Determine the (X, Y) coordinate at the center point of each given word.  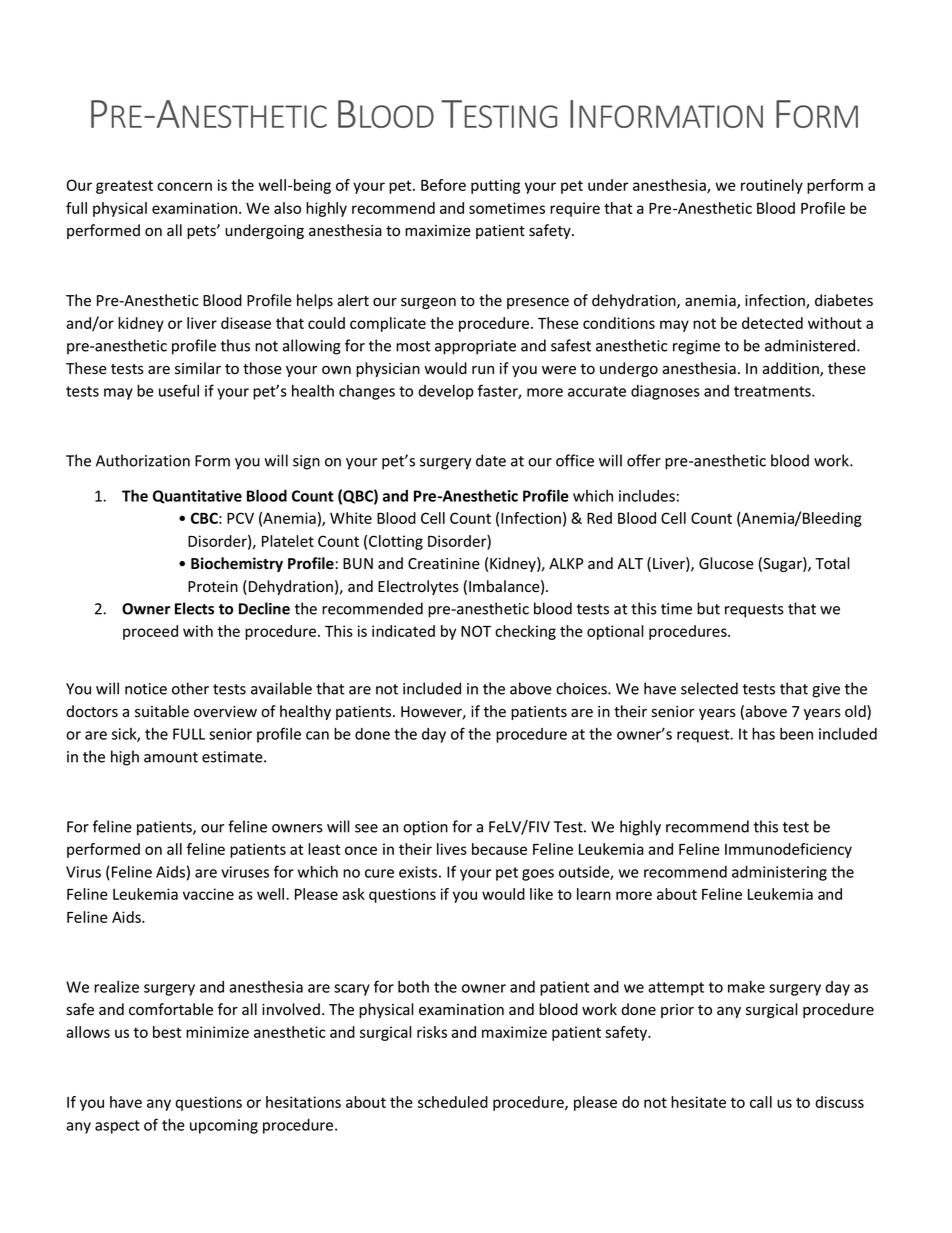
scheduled (453, 1102)
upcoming (224, 1126)
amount (171, 757)
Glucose (726, 563)
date (491, 460)
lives (452, 849)
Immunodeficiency (788, 850)
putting (495, 186)
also (287, 208)
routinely (772, 186)
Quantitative (197, 497)
